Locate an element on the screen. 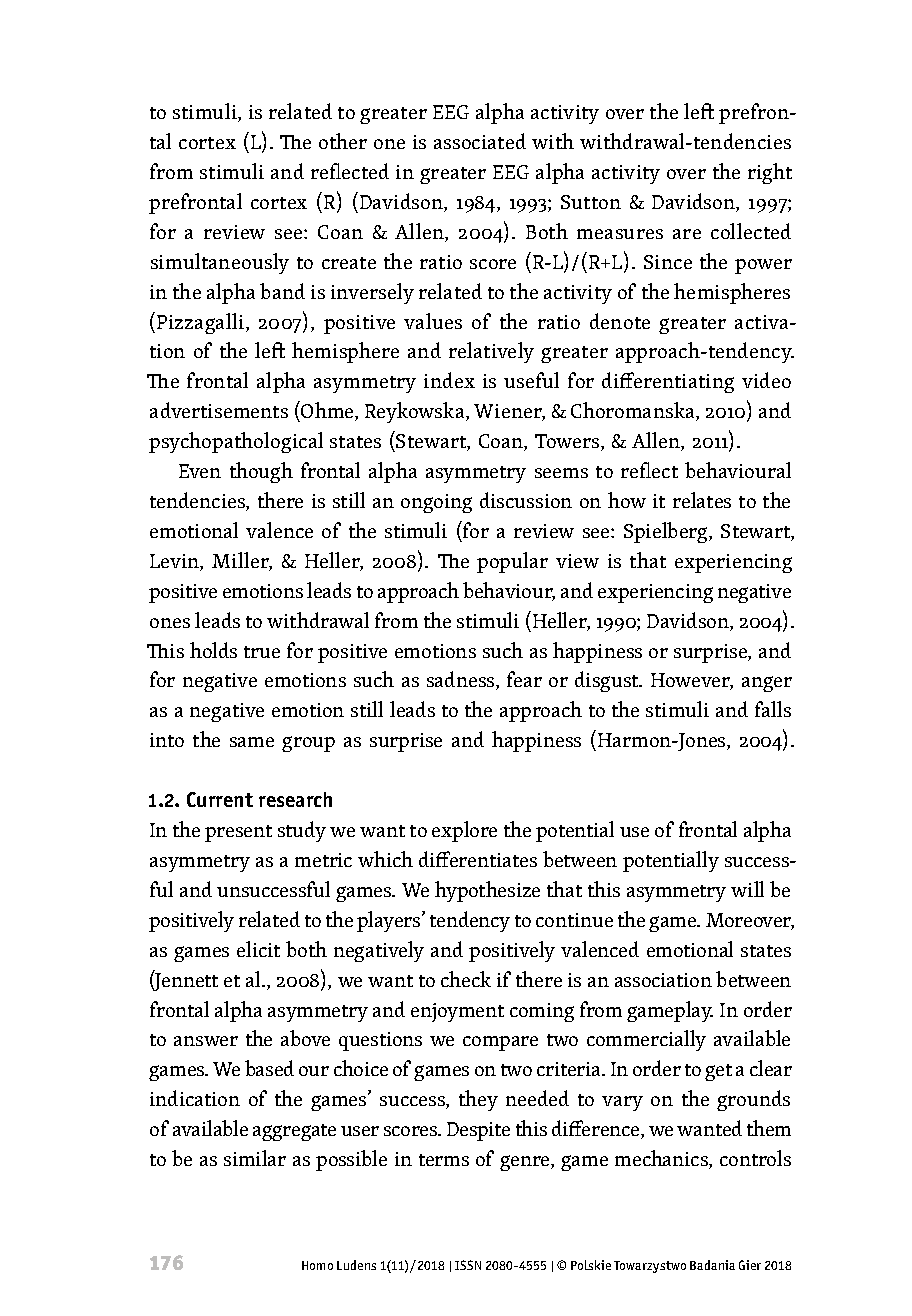 The height and width of the screenshot is (1316, 912). commercially is located at coordinates (646, 1040).
